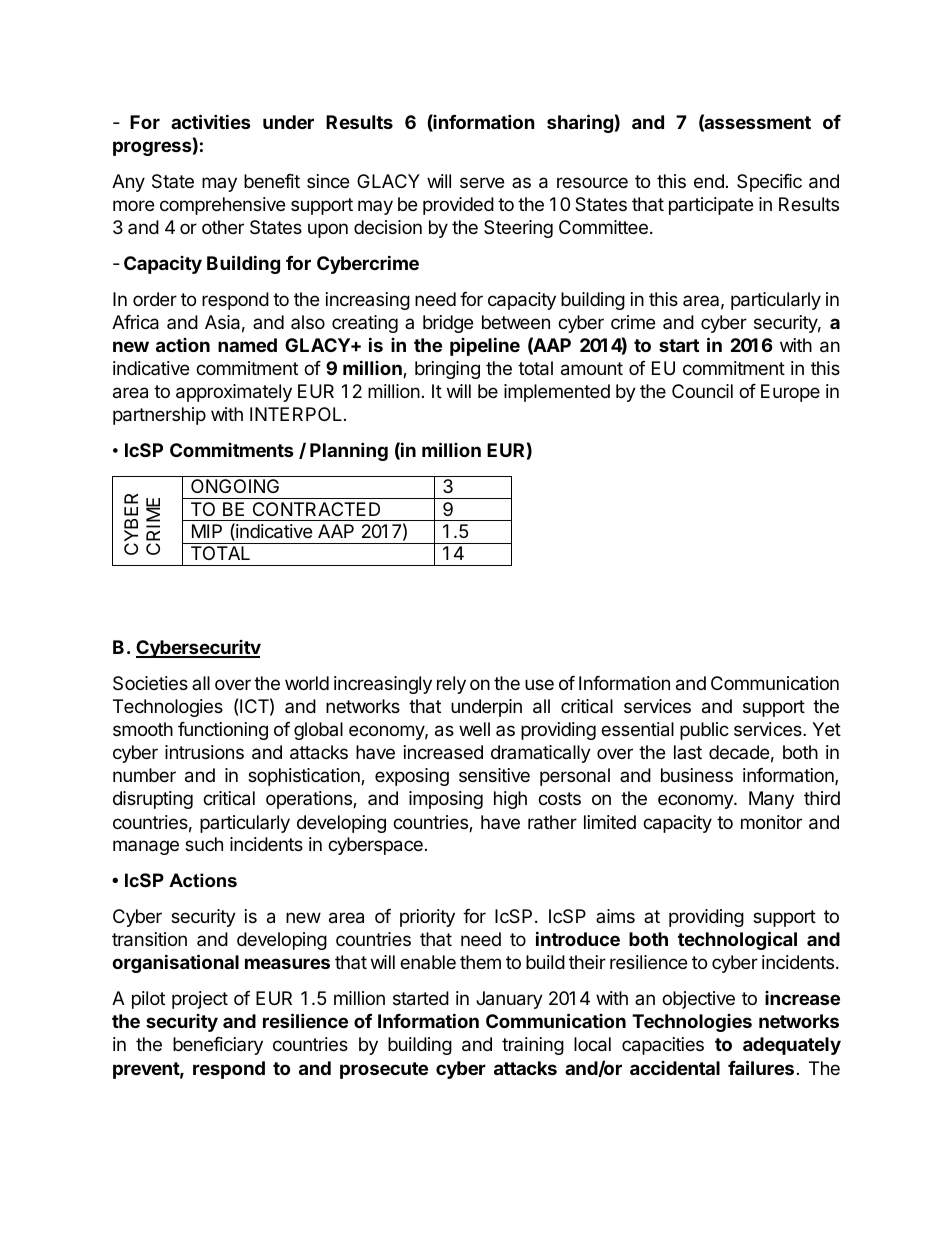 The image size is (952, 1233). What do you see at coordinates (159, 416) in the document?
I see `partnership` at bounding box center [159, 416].
